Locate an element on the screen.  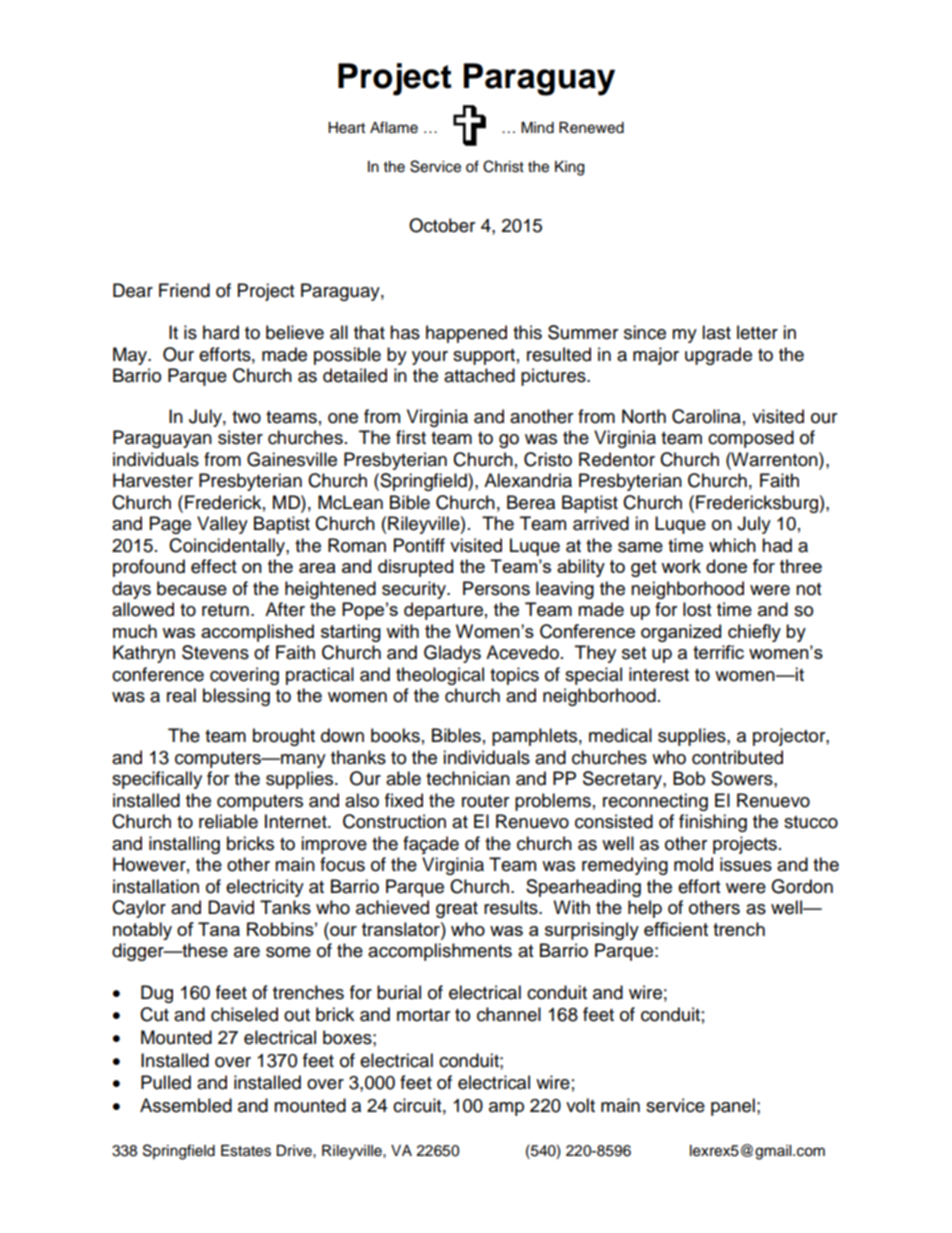
finishing is located at coordinates (713, 823).
